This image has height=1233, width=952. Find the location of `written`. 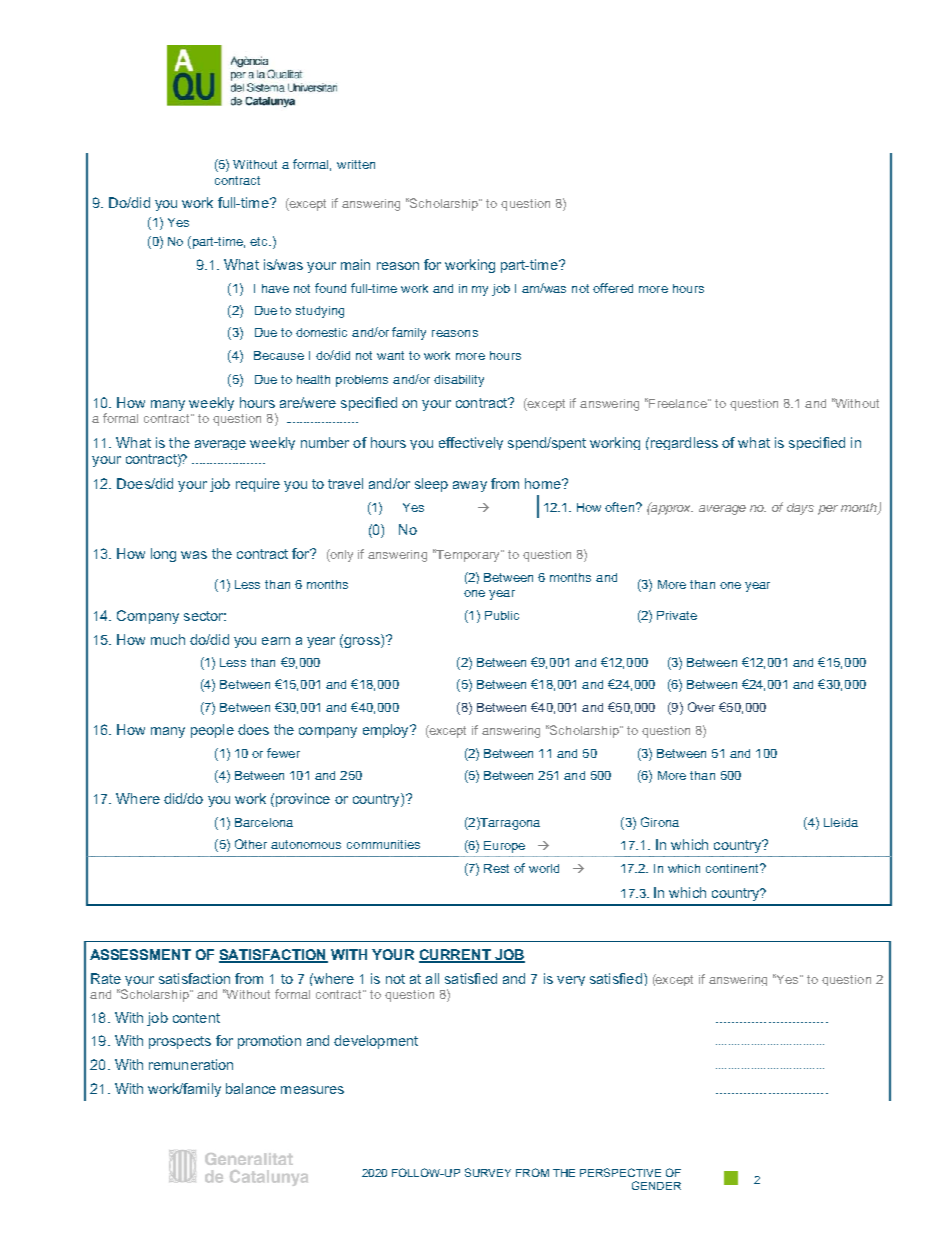

written is located at coordinates (356, 164).
